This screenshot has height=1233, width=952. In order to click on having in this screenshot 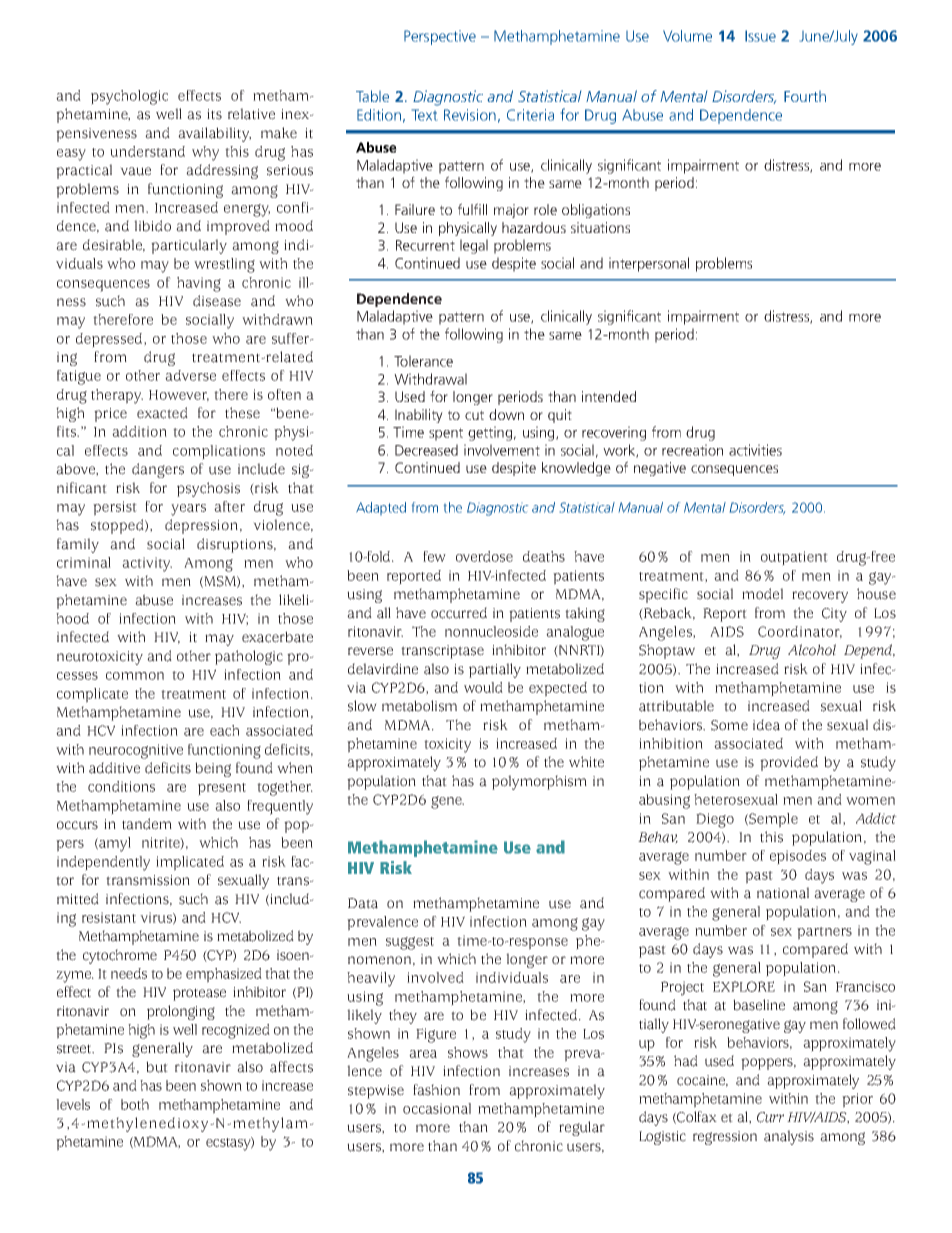, I will do `click(199, 284)`.
